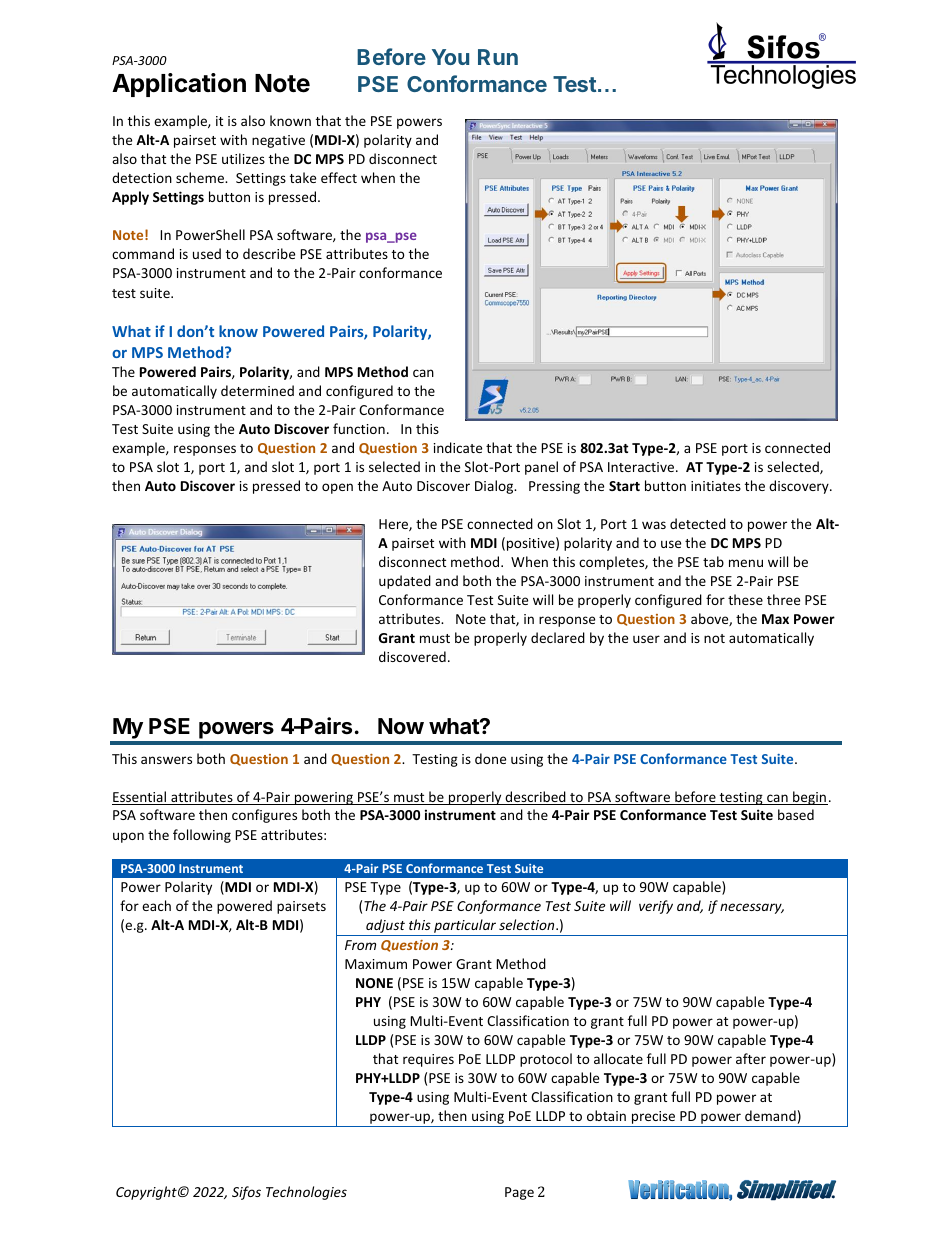 This screenshot has height=1233, width=952. What do you see at coordinates (498, 57) in the screenshot?
I see `Run` at bounding box center [498, 57].
